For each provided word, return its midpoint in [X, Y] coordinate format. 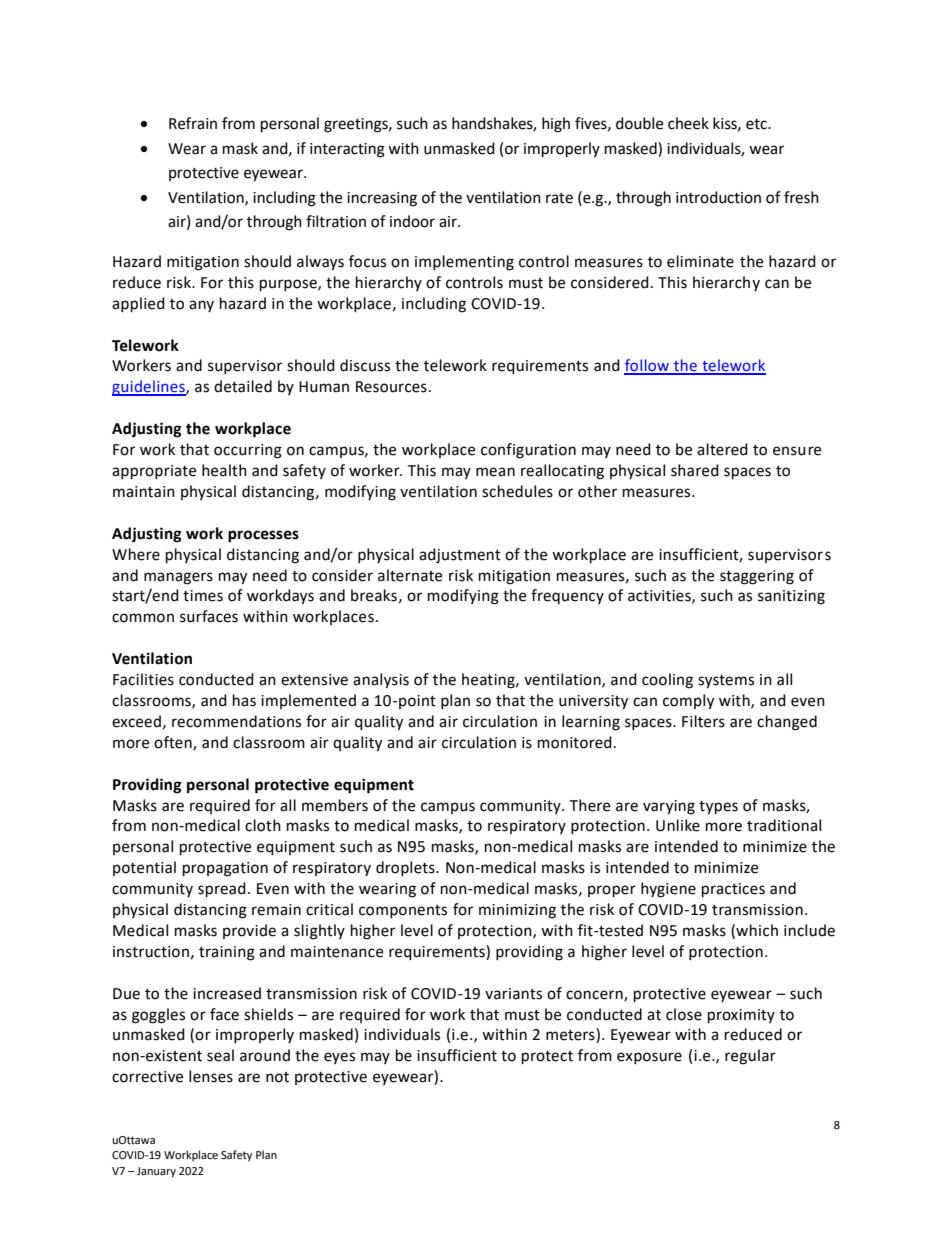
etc [757, 124]
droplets [406, 868]
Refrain [193, 123]
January [156, 1172]
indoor [412, 221]
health [224, 470]
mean [495, 472]
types [718, 808]
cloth [263, 825]
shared [695, 470]
